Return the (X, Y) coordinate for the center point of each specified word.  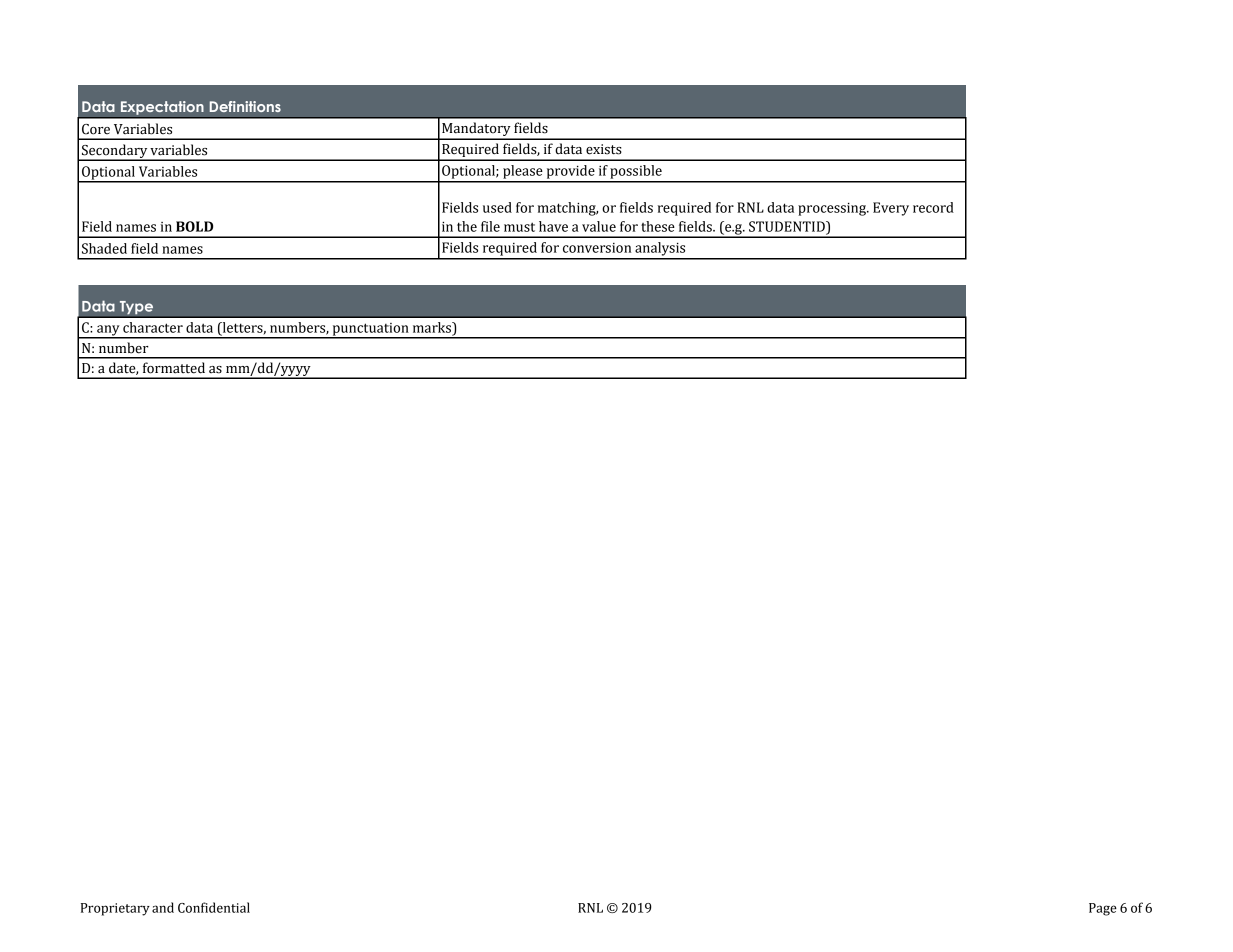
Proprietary (115, 909)
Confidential (214, 907)
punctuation (370, 330)
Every (891, 209)
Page (1103, 909)
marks (433, 327)
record (933, 207)
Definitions (245, 106)
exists (604, 149)
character (153, 327)
